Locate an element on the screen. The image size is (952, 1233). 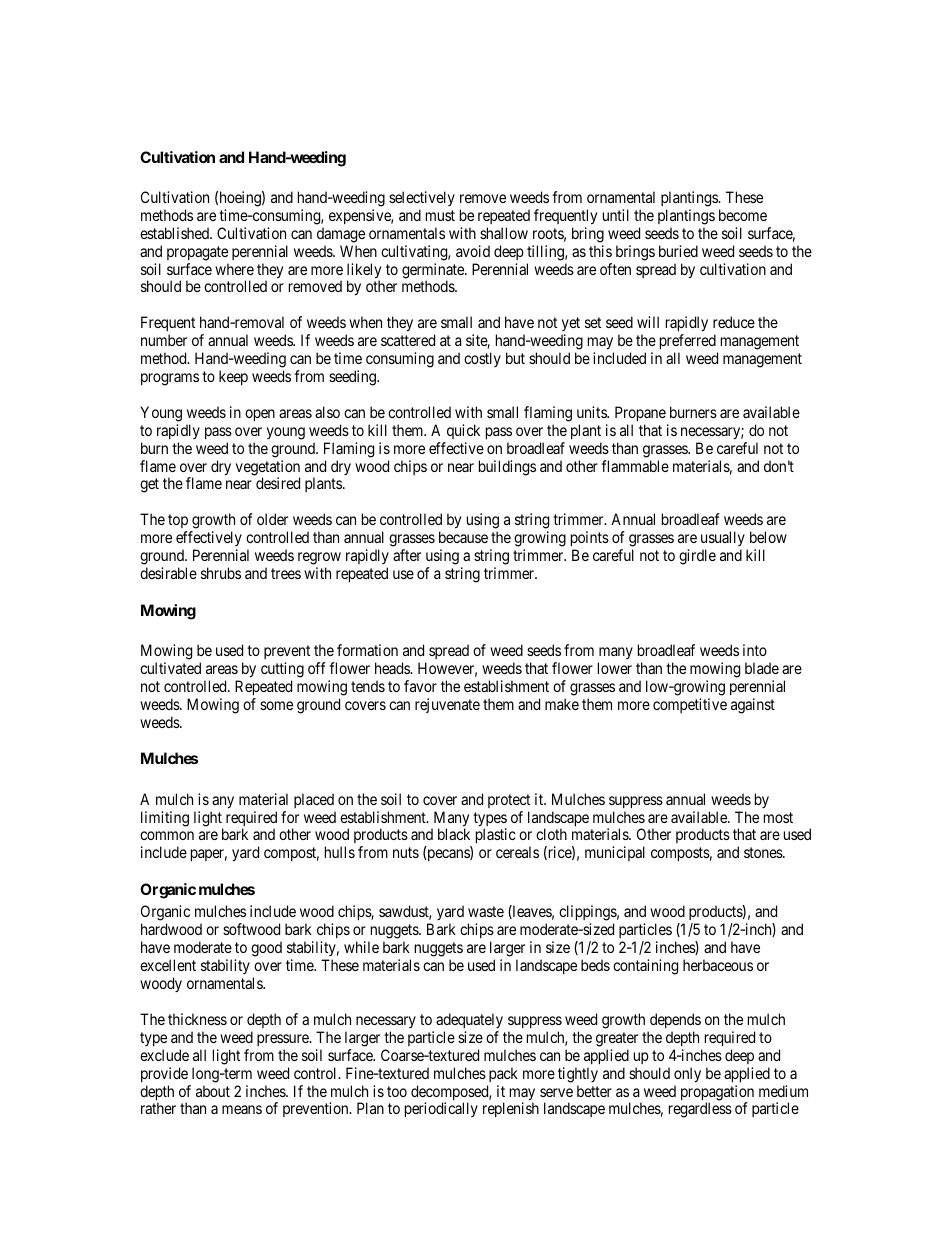
protect is located at coordinates (509, 801).
